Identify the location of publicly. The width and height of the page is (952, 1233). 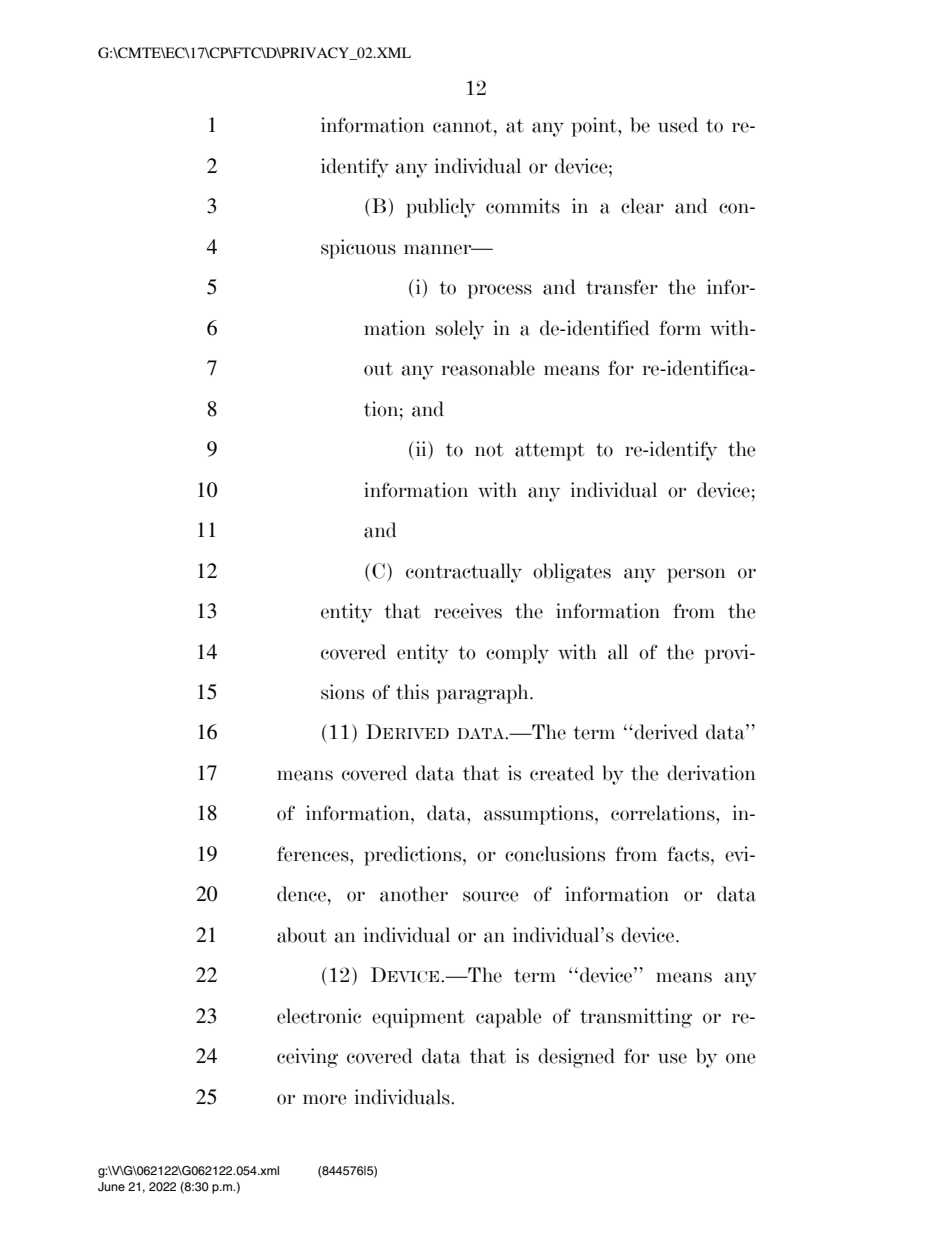
(440, 208).
